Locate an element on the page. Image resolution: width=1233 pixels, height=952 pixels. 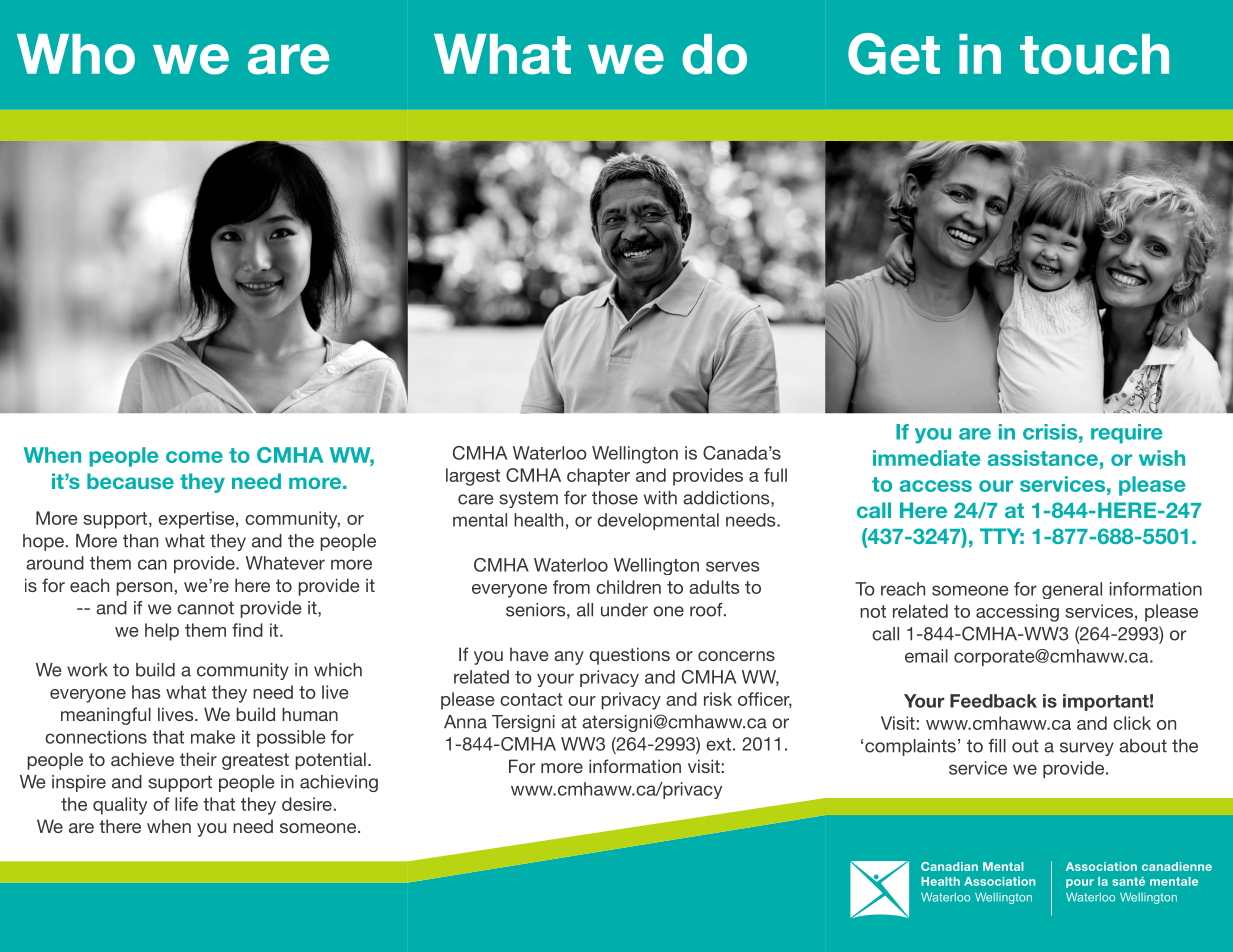
questions is located at coordinates (629, 656).
